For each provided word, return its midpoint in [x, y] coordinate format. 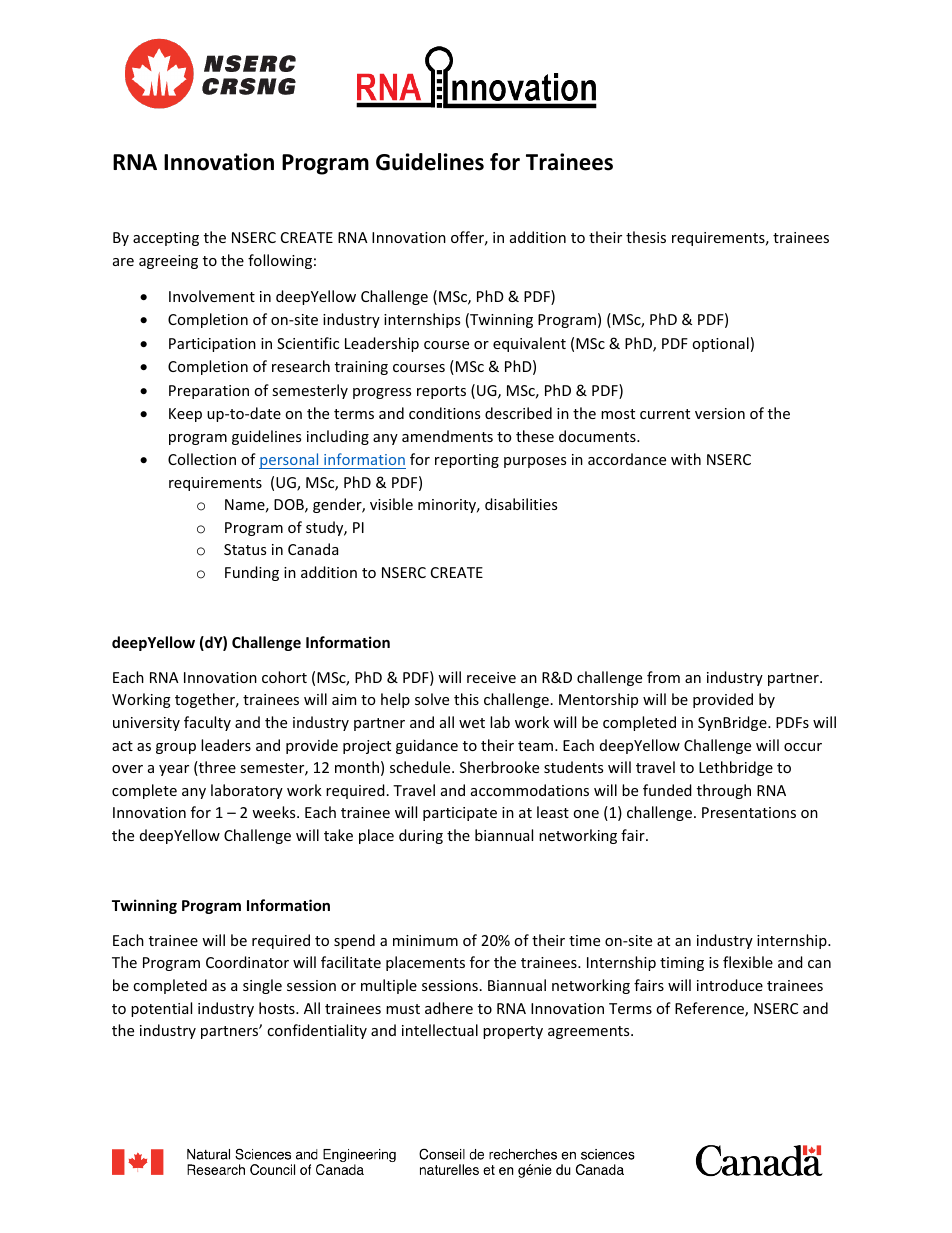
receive [491, 677]
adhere [449, 1008]
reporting [467, 461]
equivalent [529, 344]
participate [460, 814]
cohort [284, 677]
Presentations [749, 812]
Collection [202, 459]
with [686, 459]
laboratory [247, 791]
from [663, 677]
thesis [646, 237]
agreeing [168, 262]
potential [161, 1009]
